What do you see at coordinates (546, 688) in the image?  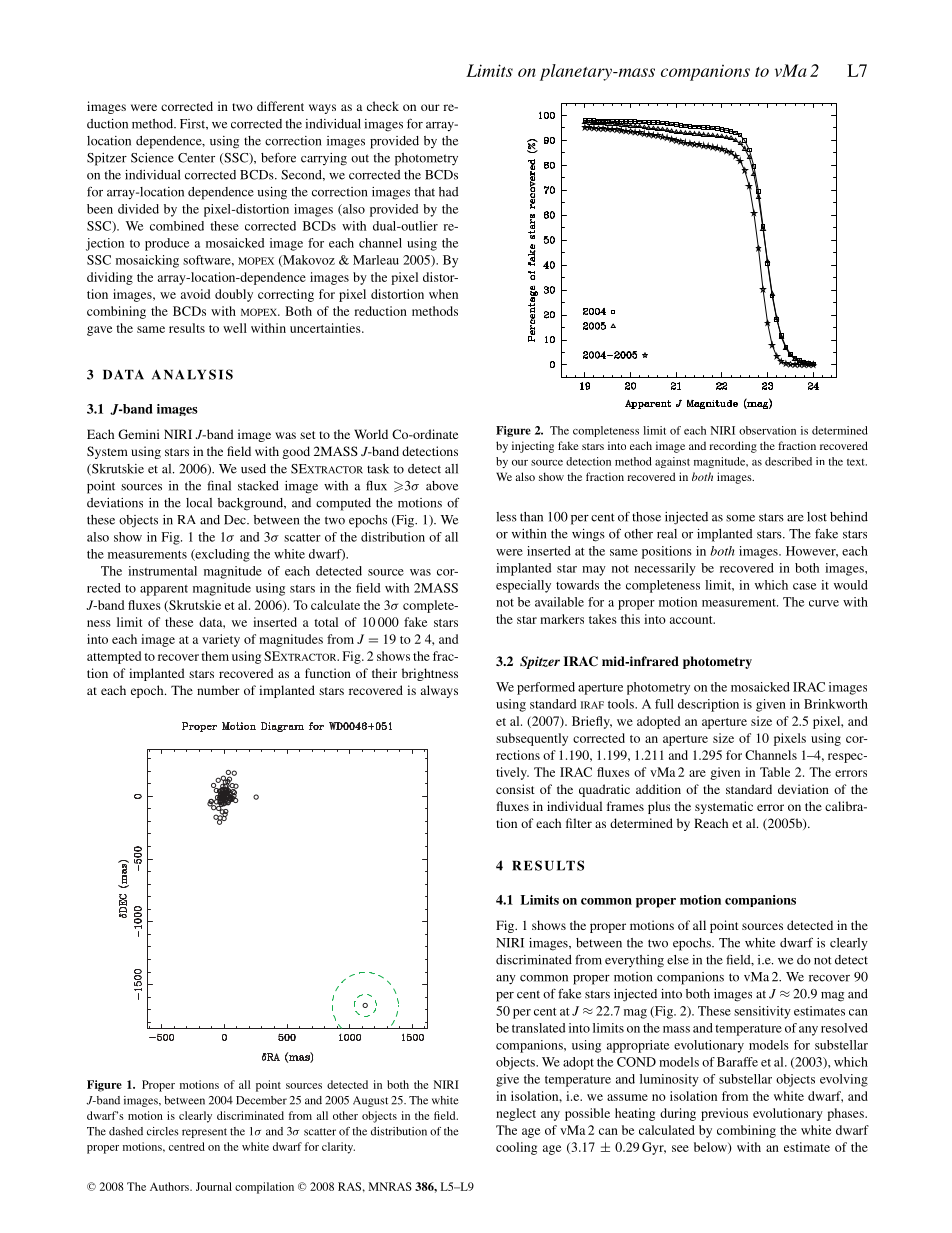 I see `performed` at bounding box center [546, 688].
